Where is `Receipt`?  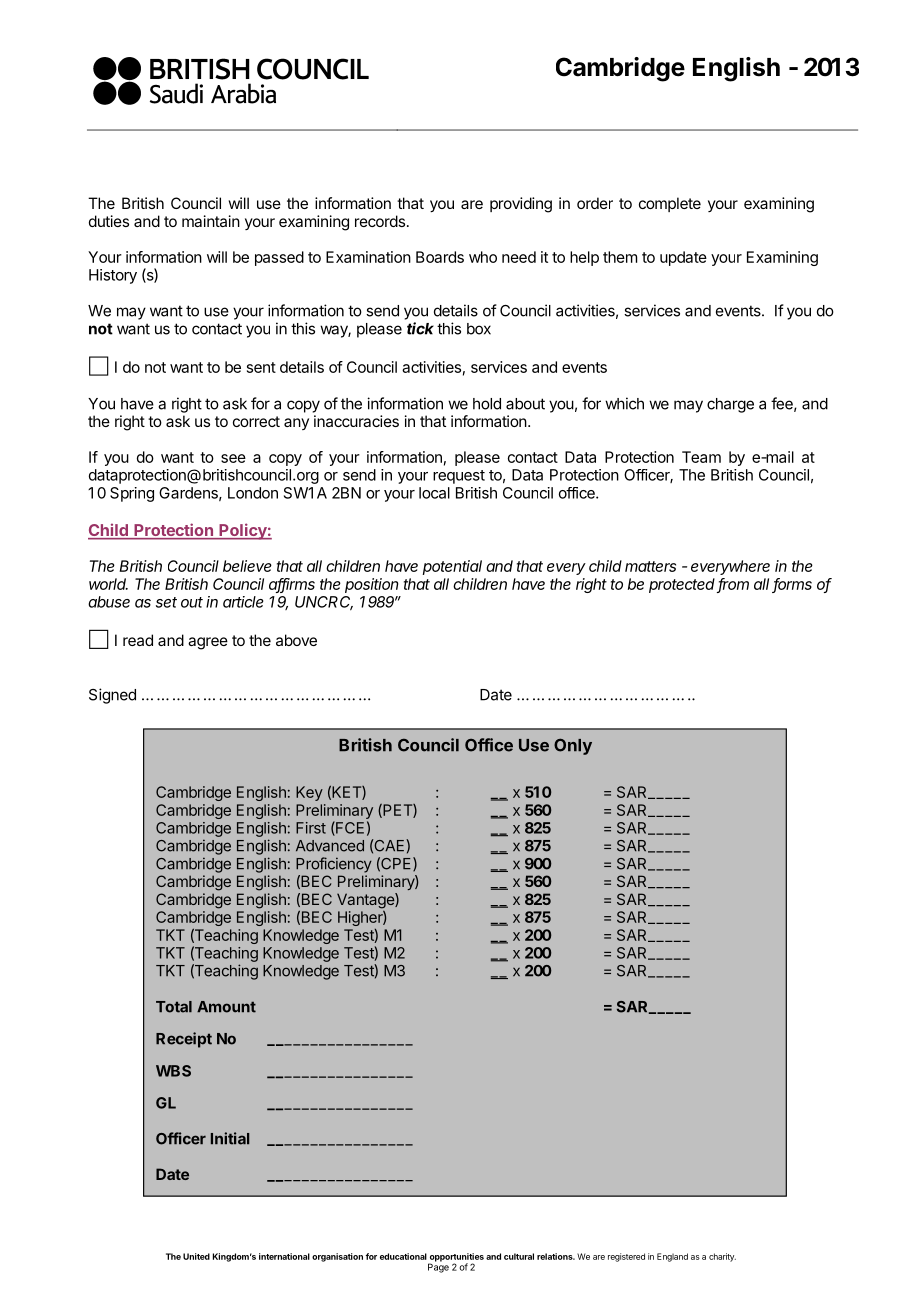
Receipt is located at coordinates (184, 1040).
